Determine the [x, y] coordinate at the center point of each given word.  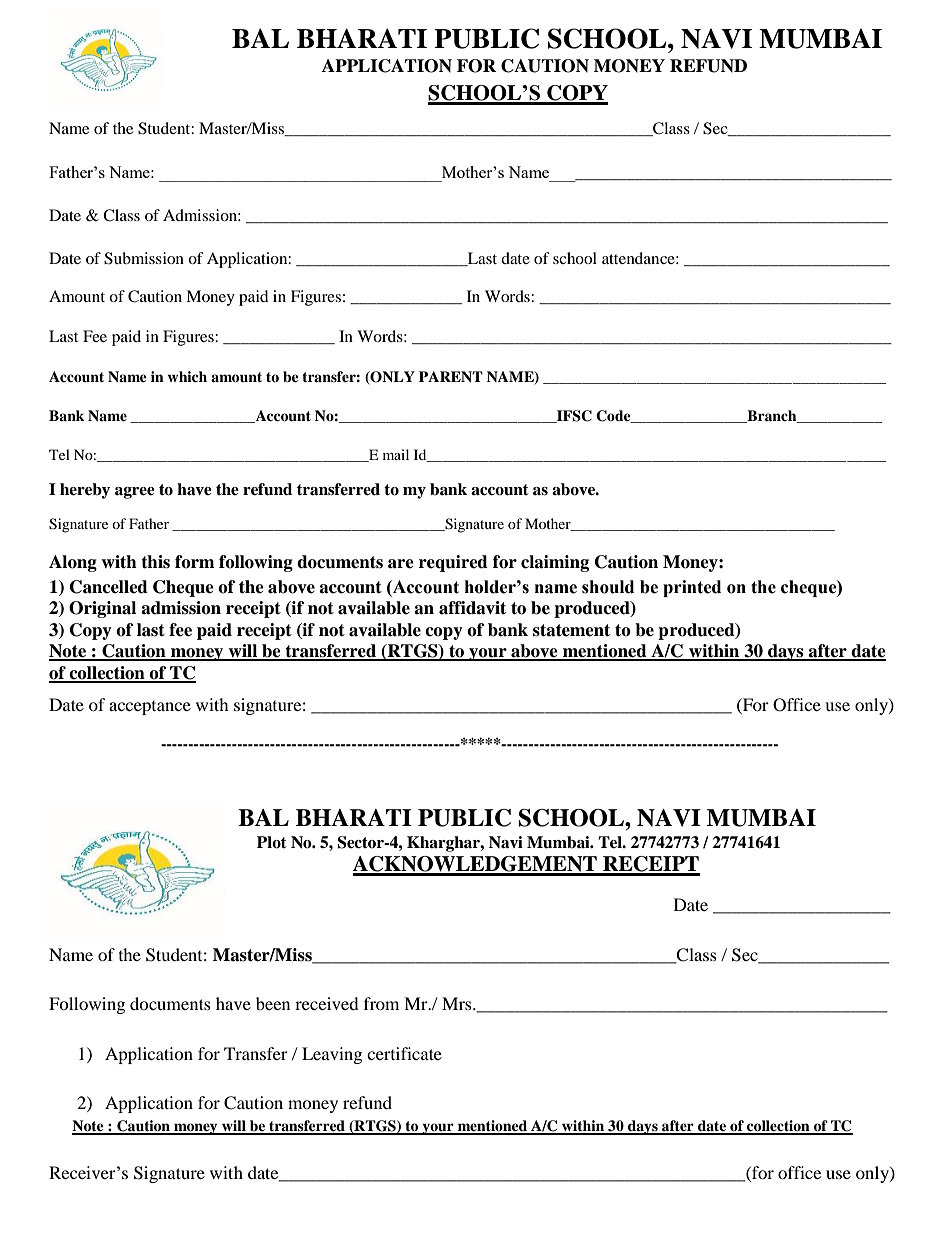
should [608, 587]
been [273, 1003]
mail [396, 454]
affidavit [472, 608]
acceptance [150, 708]
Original [102, 609]
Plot [272, 842]
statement [571, 630]
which [187, 376]
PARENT [451, 376]
